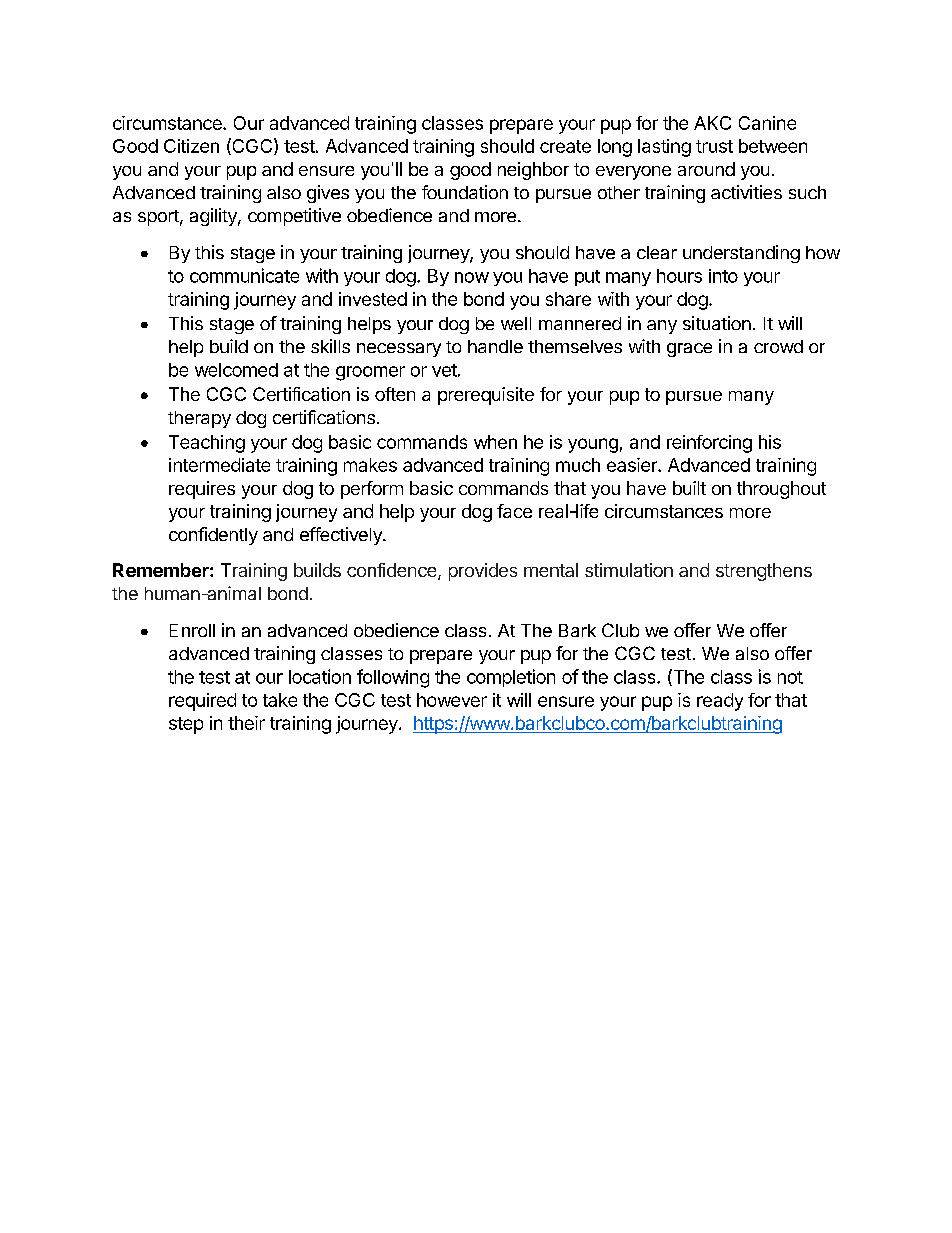  What do you see at coordinates (472, 277) in the document?
I see `now` at bounding box center [472, 277].
